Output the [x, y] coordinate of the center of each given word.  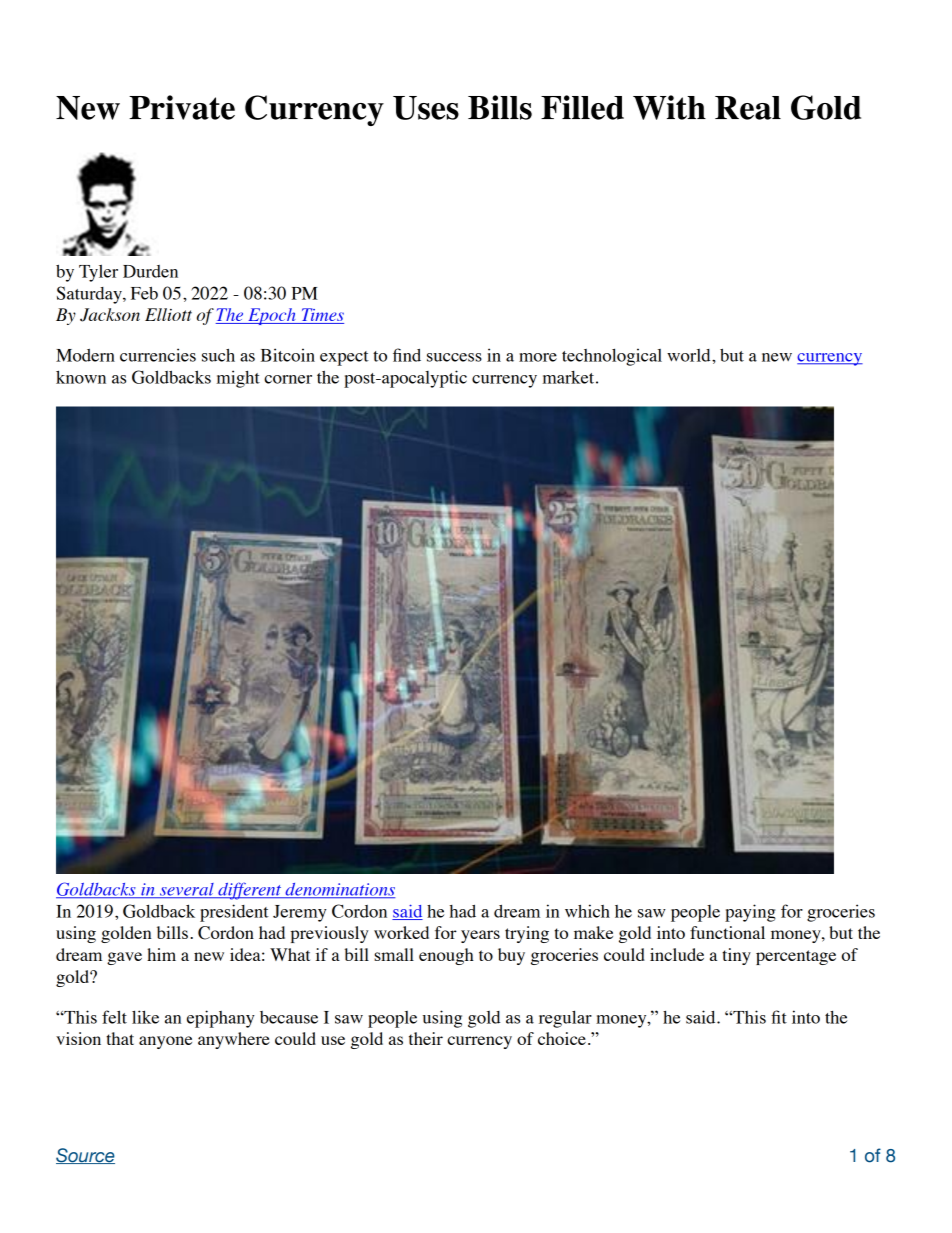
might [238, 379]
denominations [339, 890]
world [690, 355]
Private [182, 107]
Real [748, 108]
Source [85, 1156]
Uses [426, 108]
